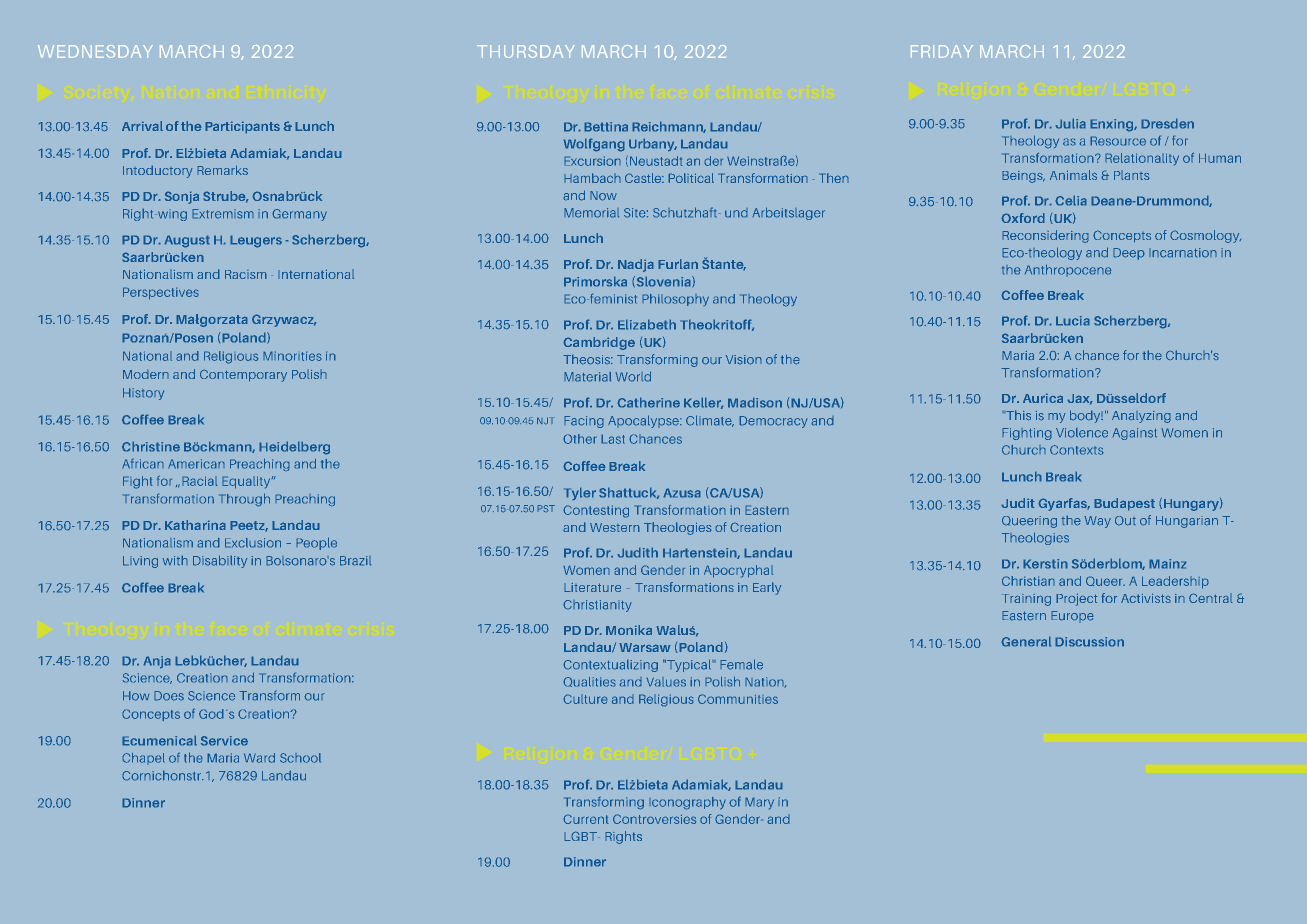  Describe the element at coordinates (187, 241) in the screenshot. I see `August` at that location.
